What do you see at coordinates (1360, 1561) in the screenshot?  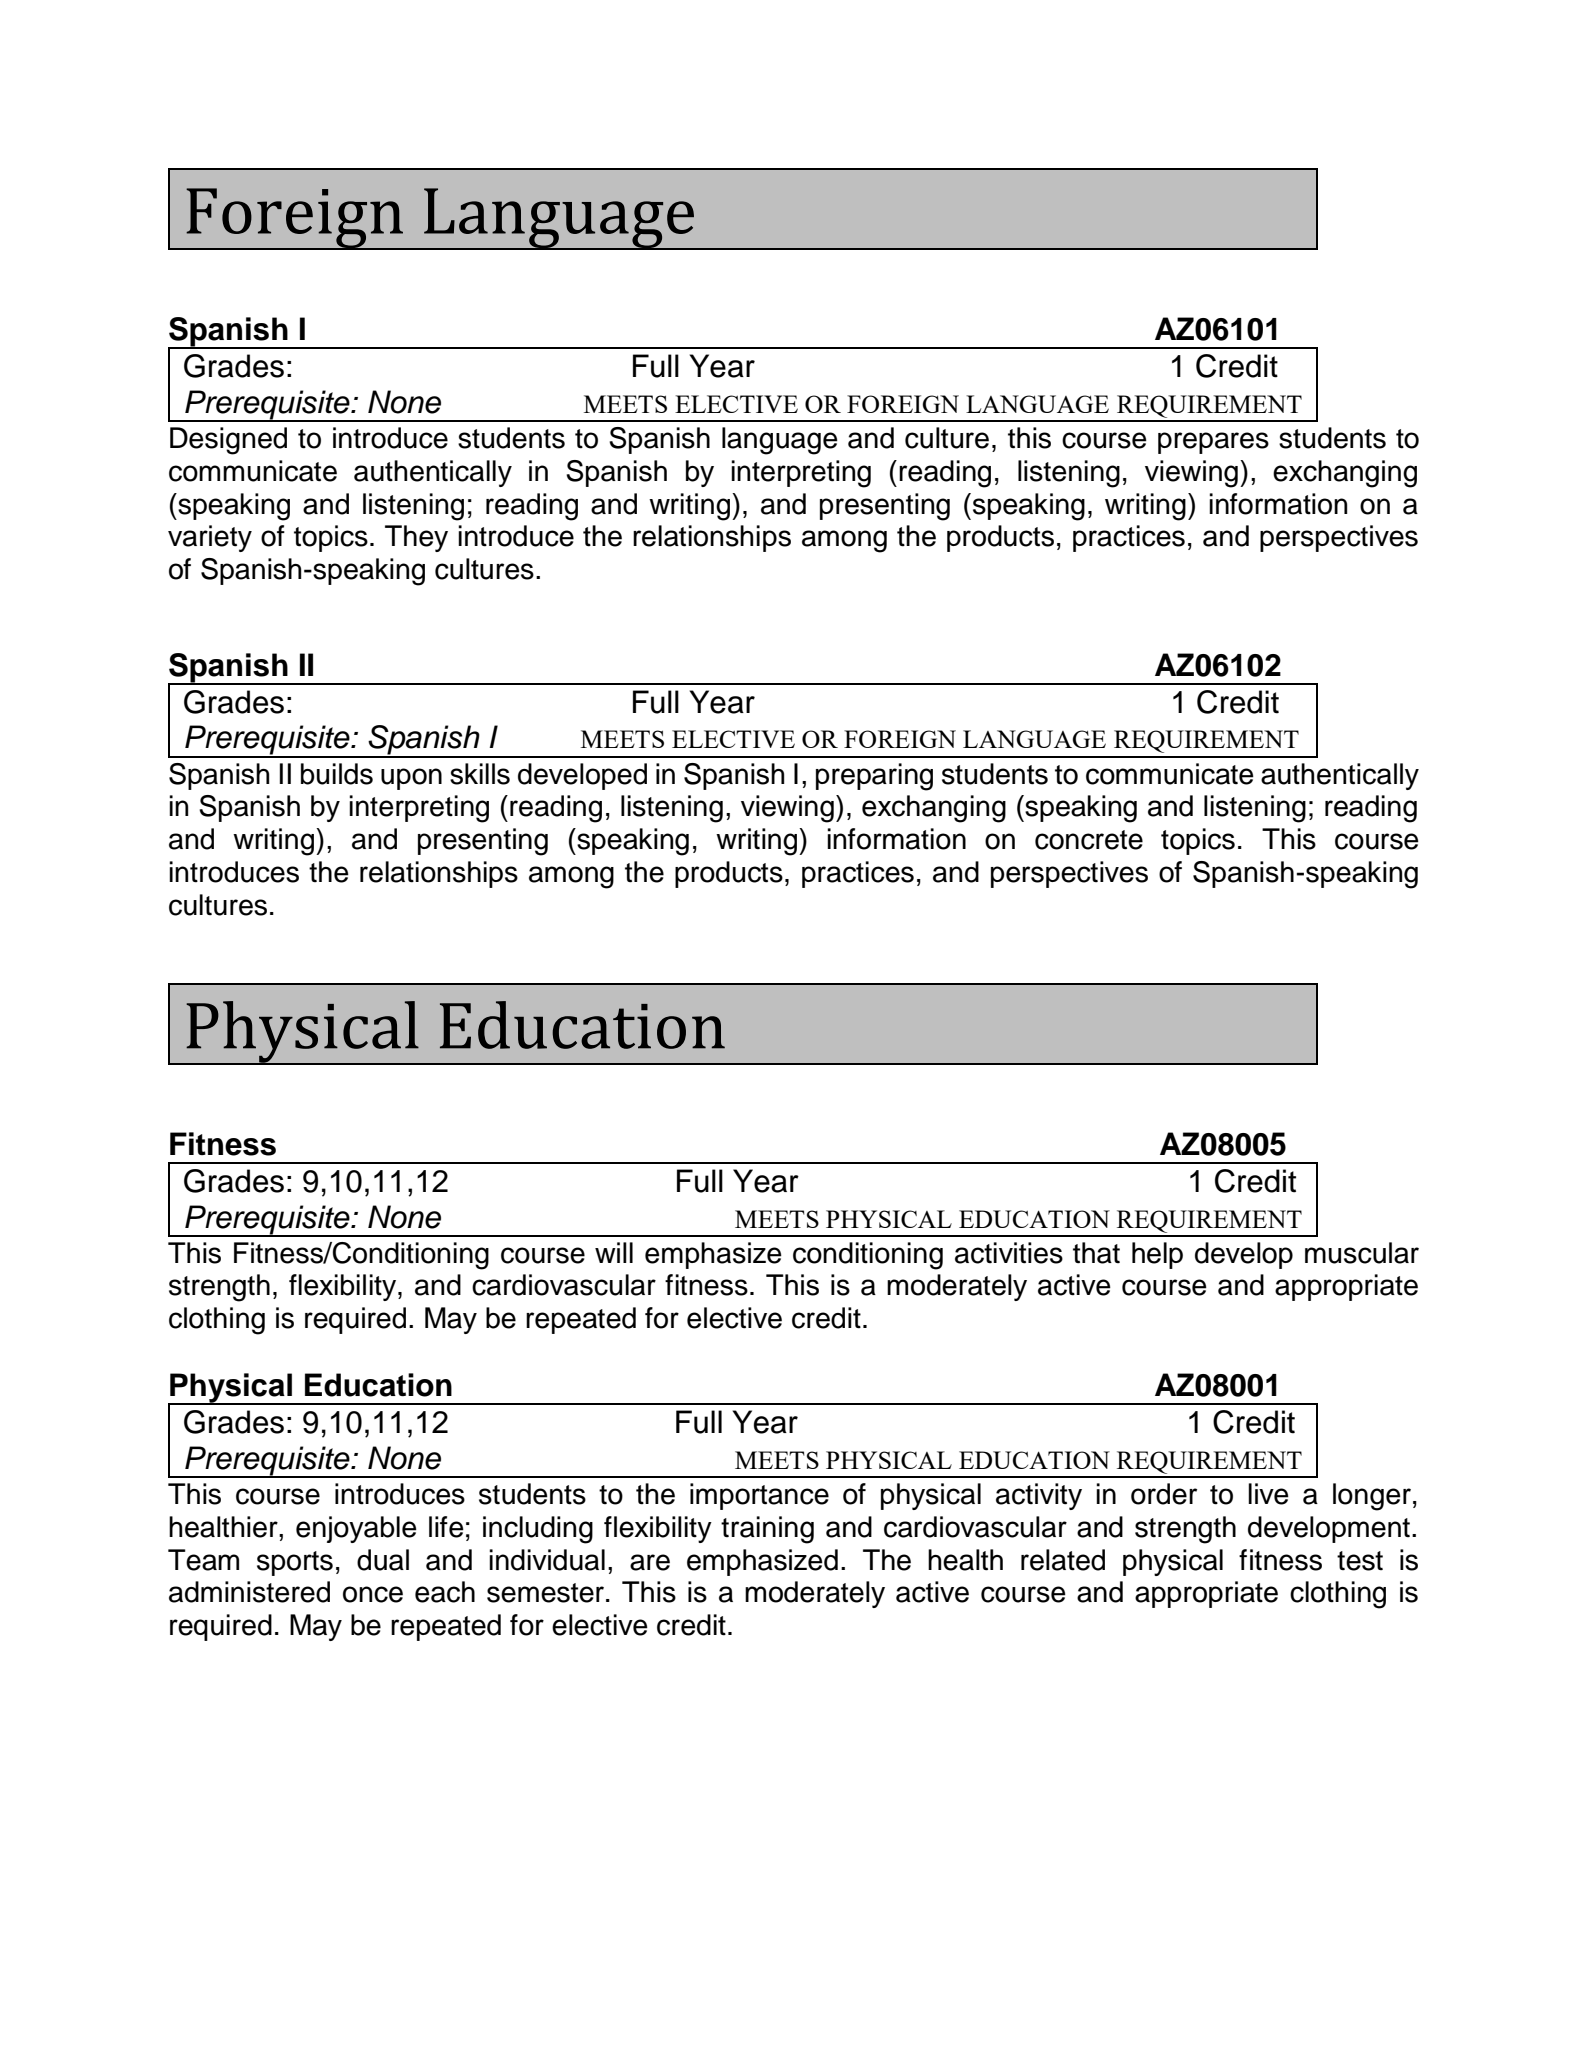 I see `test` at bounding box center [1360, 1561].
